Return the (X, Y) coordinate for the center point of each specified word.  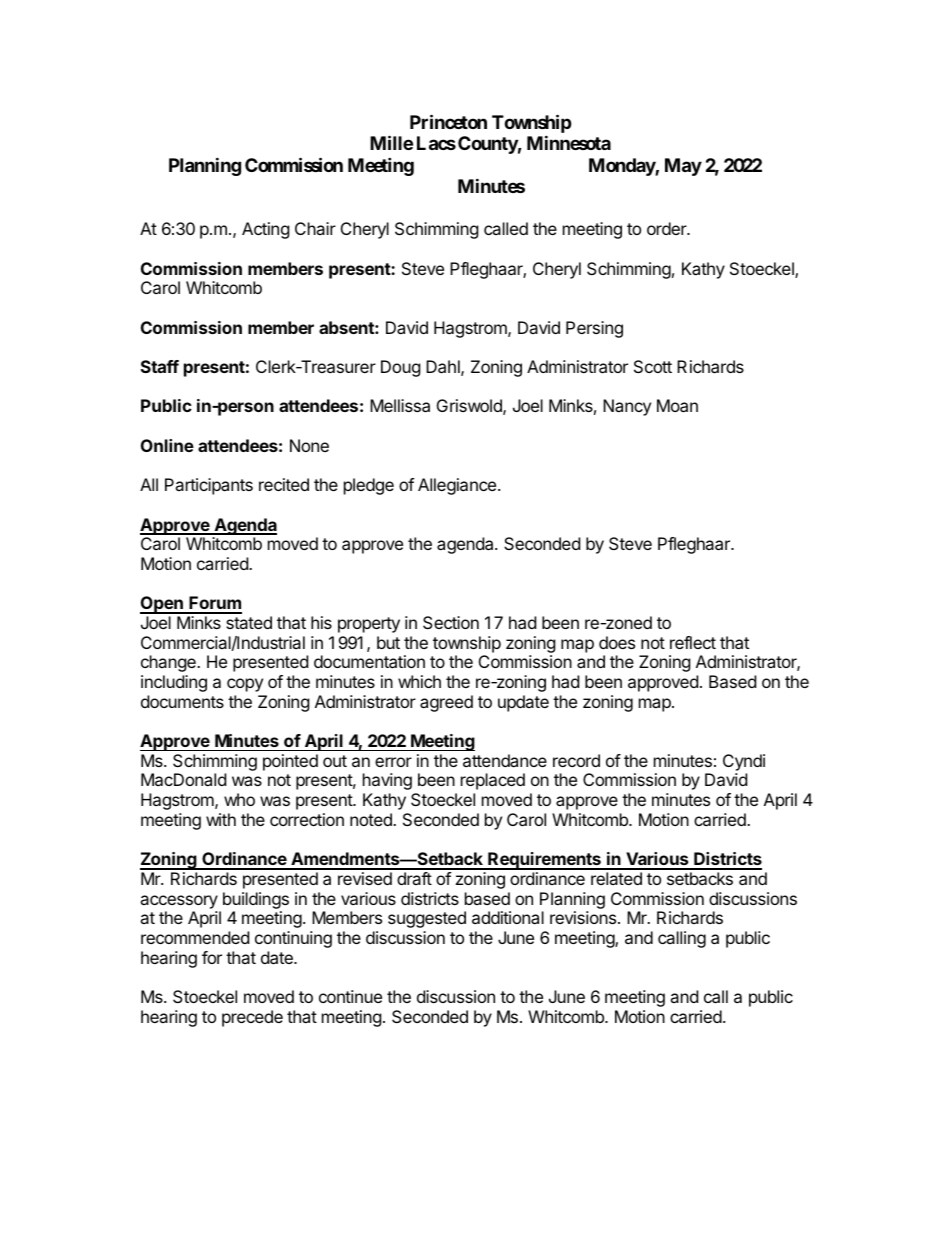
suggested (427, 919)
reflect (693, 642)
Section (451, 622)
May (683, 167)
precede (252, 1018)
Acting (266, 230)
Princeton (448, 121)
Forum (215, 604)
